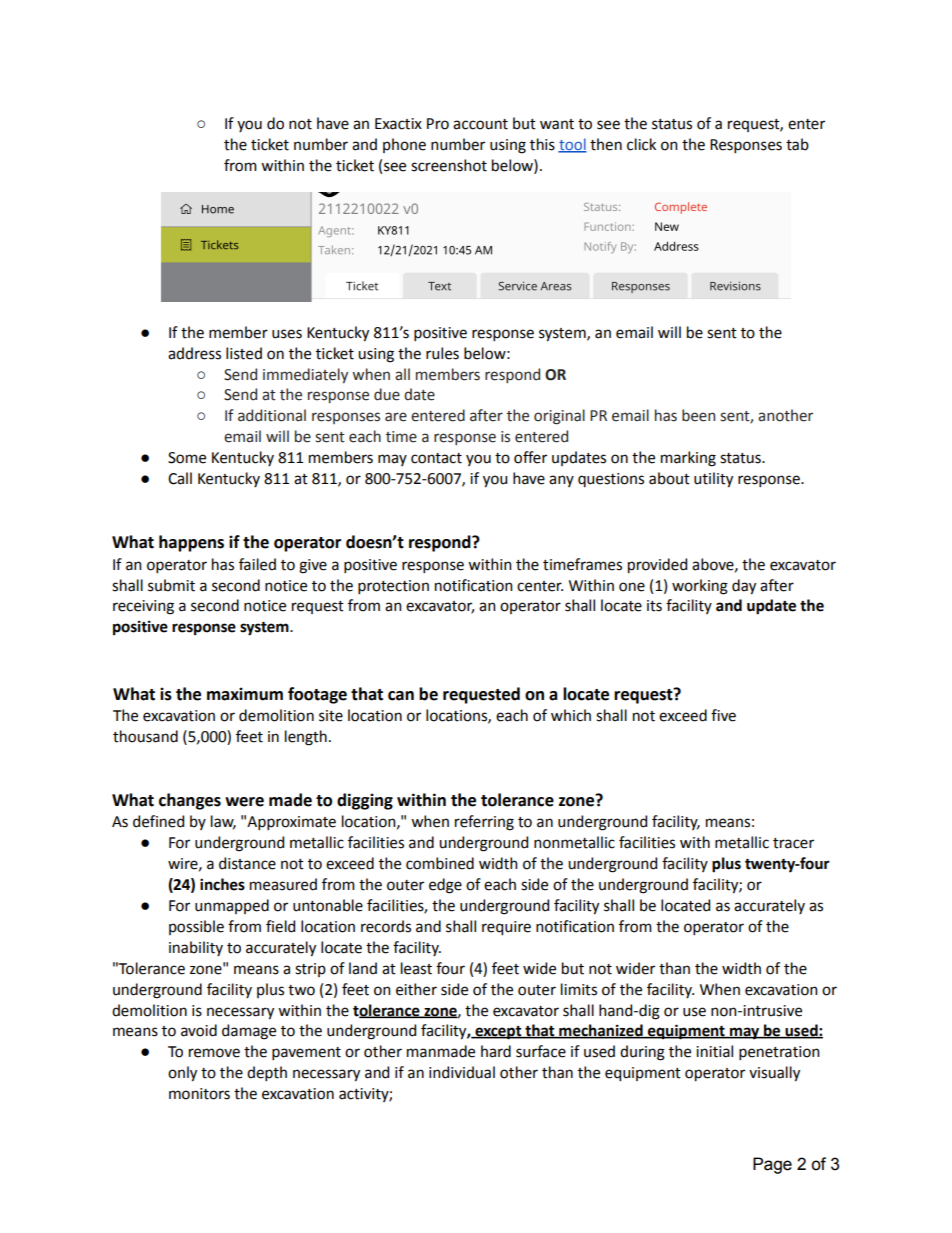  Describe the element at coordinates (404, 145) in the screenshot. I see `phone` at that location.
